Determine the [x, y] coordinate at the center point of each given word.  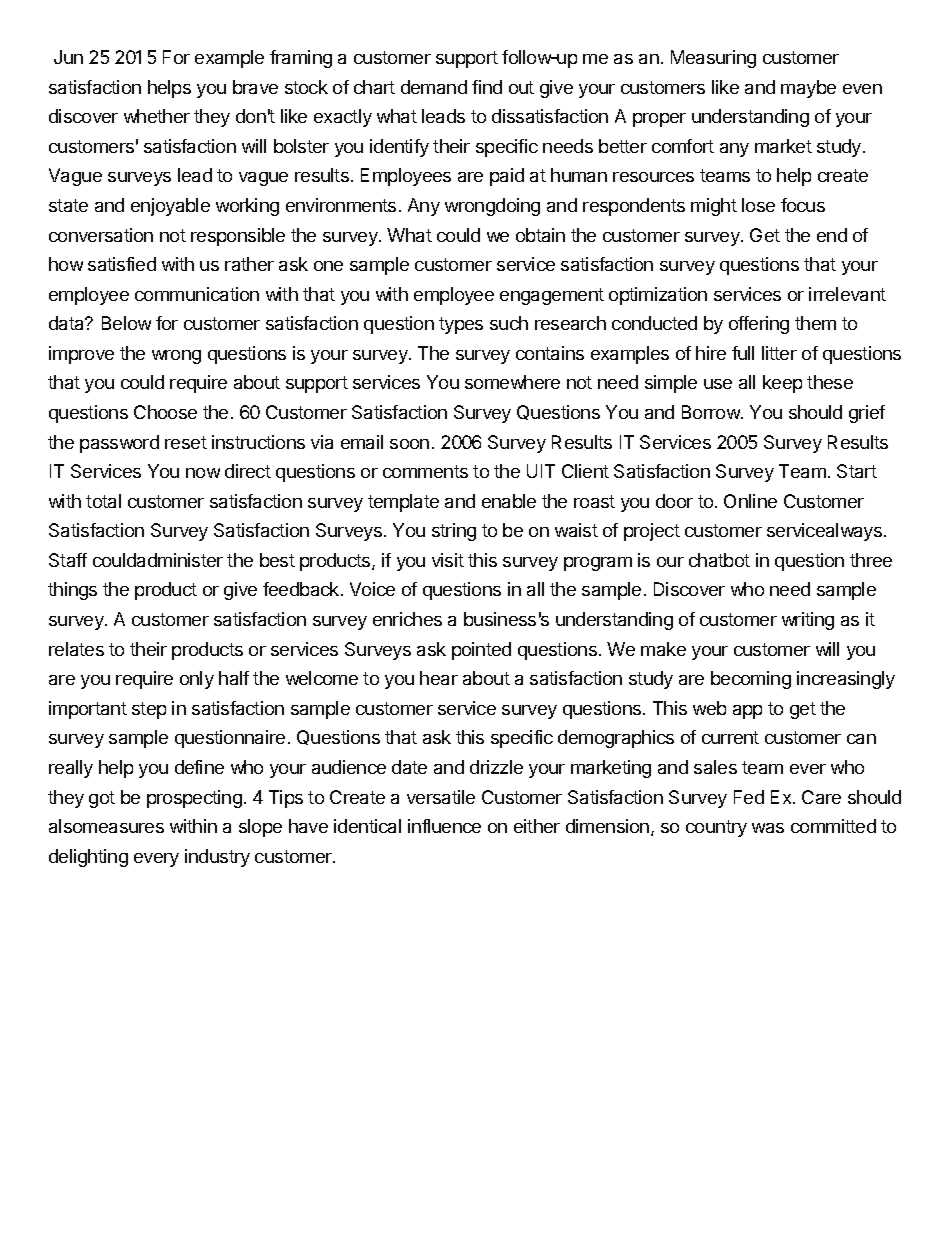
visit [448, 560]
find [487, 87]
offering [759, 325]
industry [217, 858]
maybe [808, 89]
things [72, 591]
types [461, 325]
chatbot [719, 560]
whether [157, 116]
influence [444, 826]
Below [126, 323]
